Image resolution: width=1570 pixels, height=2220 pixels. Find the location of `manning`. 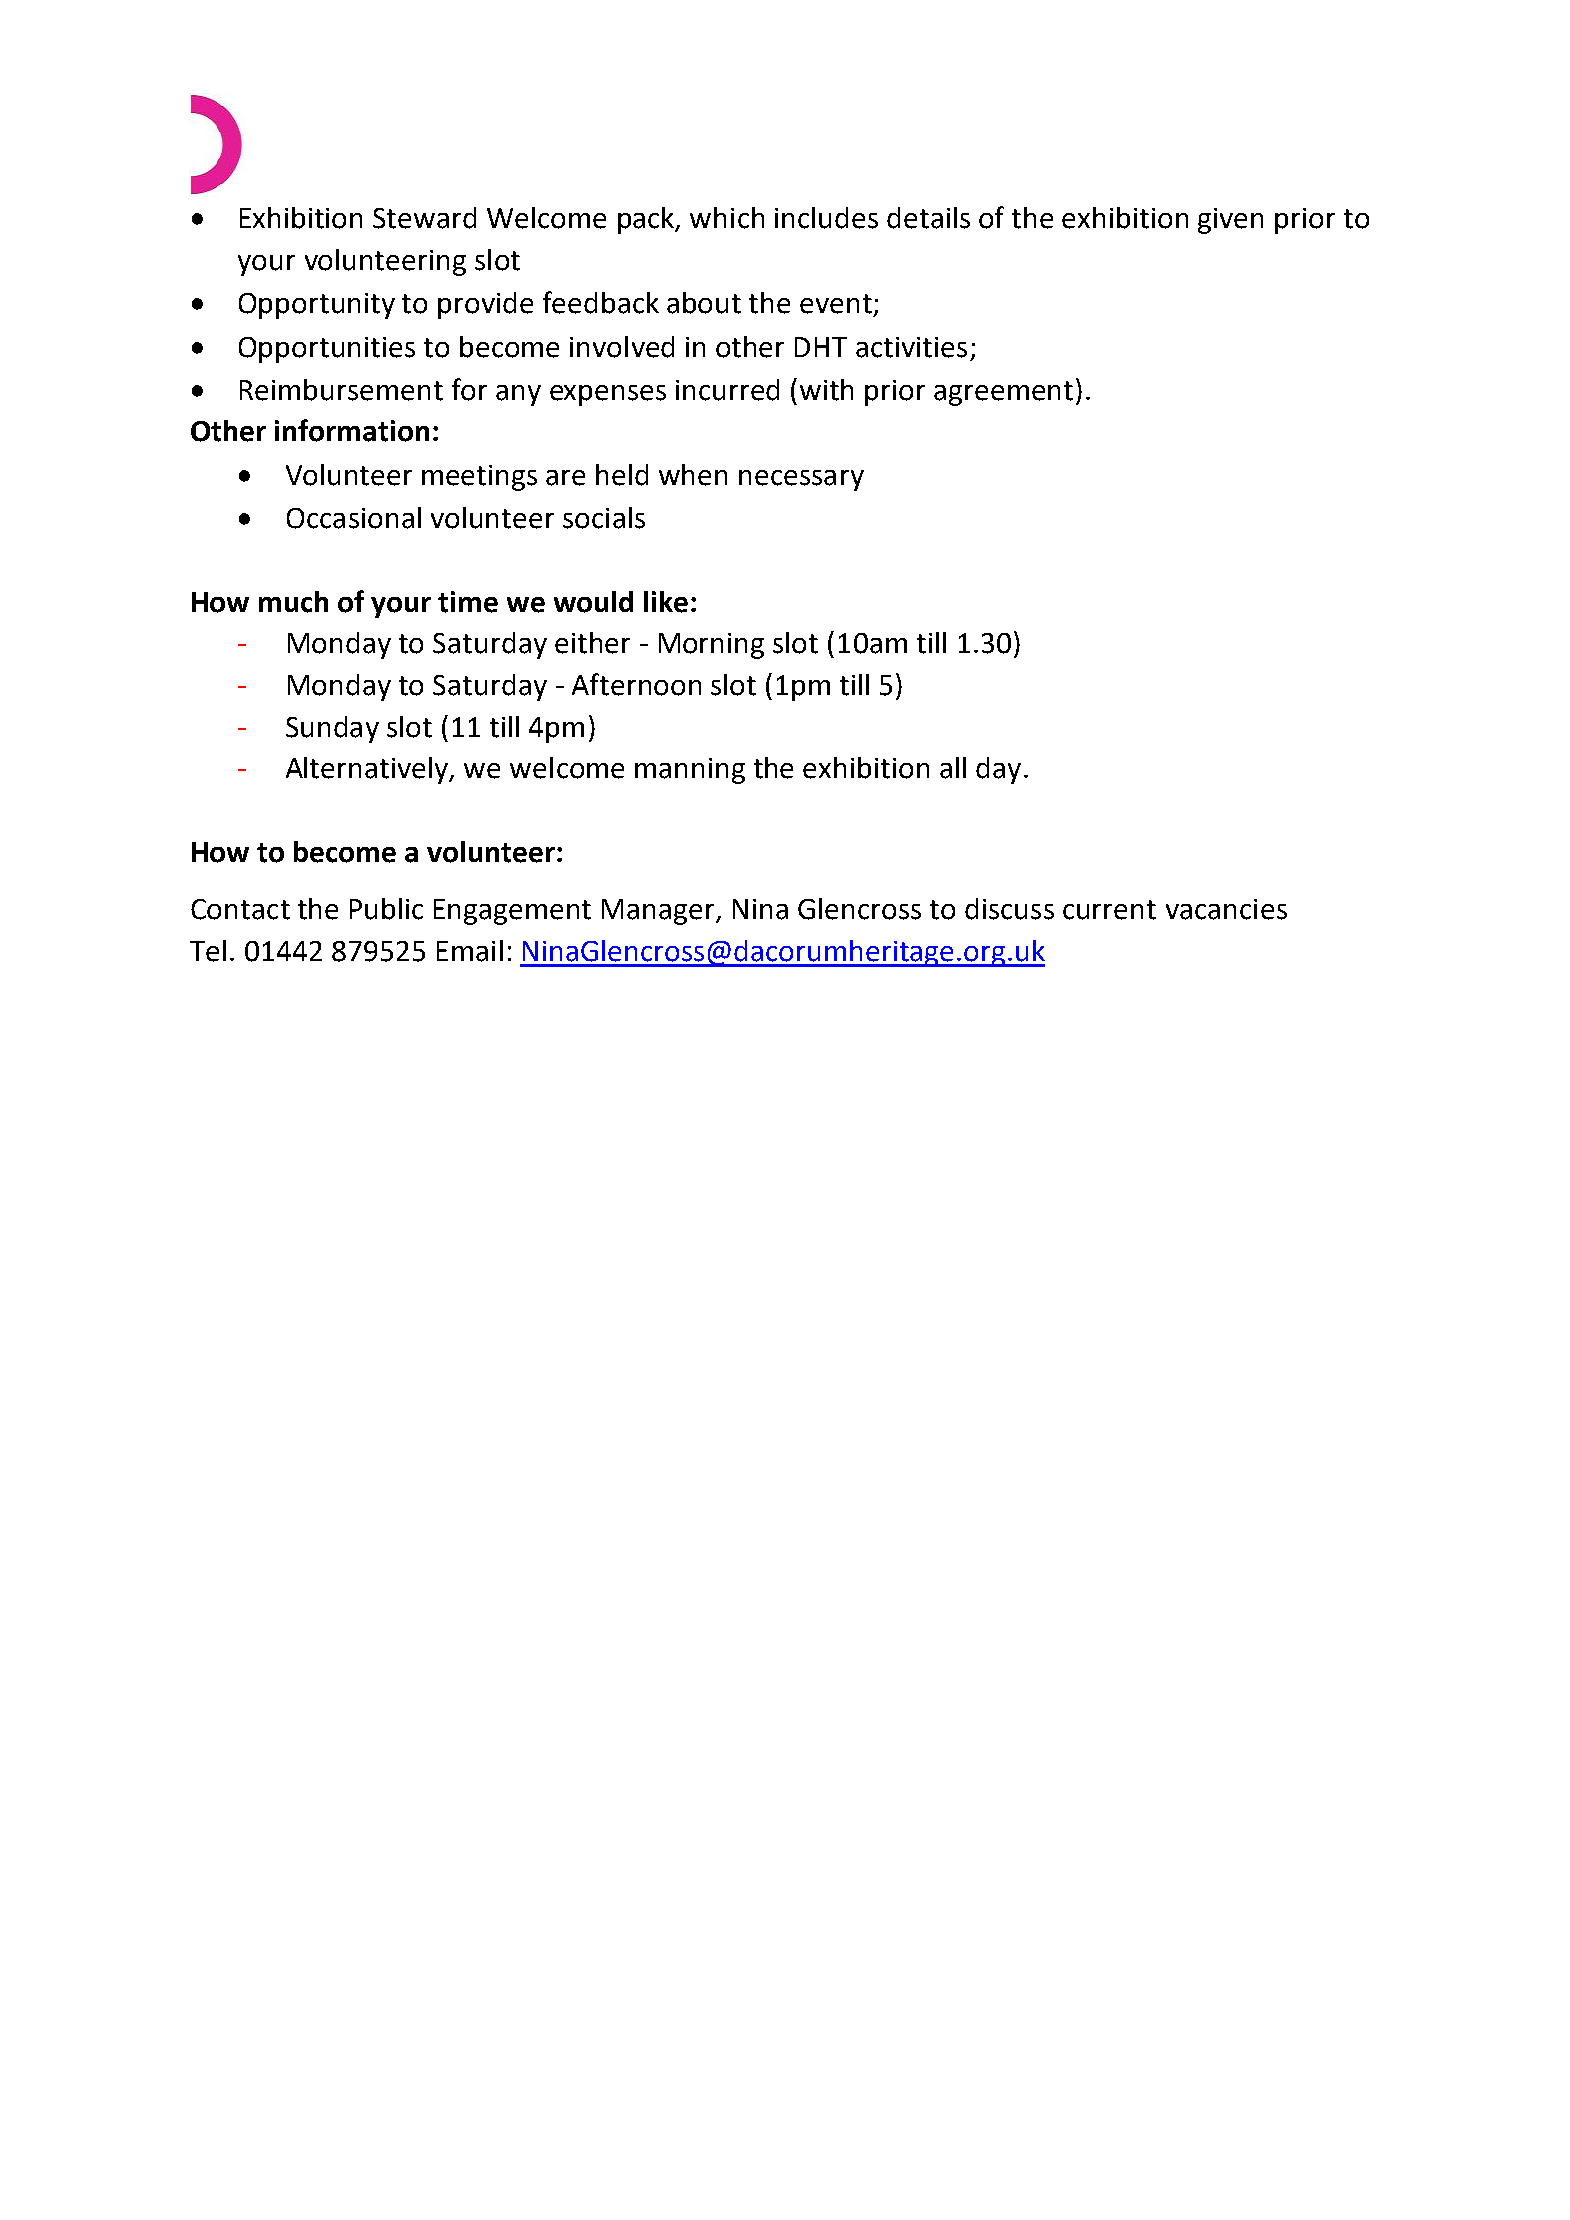

manning is located at coordinates (690, 771).
